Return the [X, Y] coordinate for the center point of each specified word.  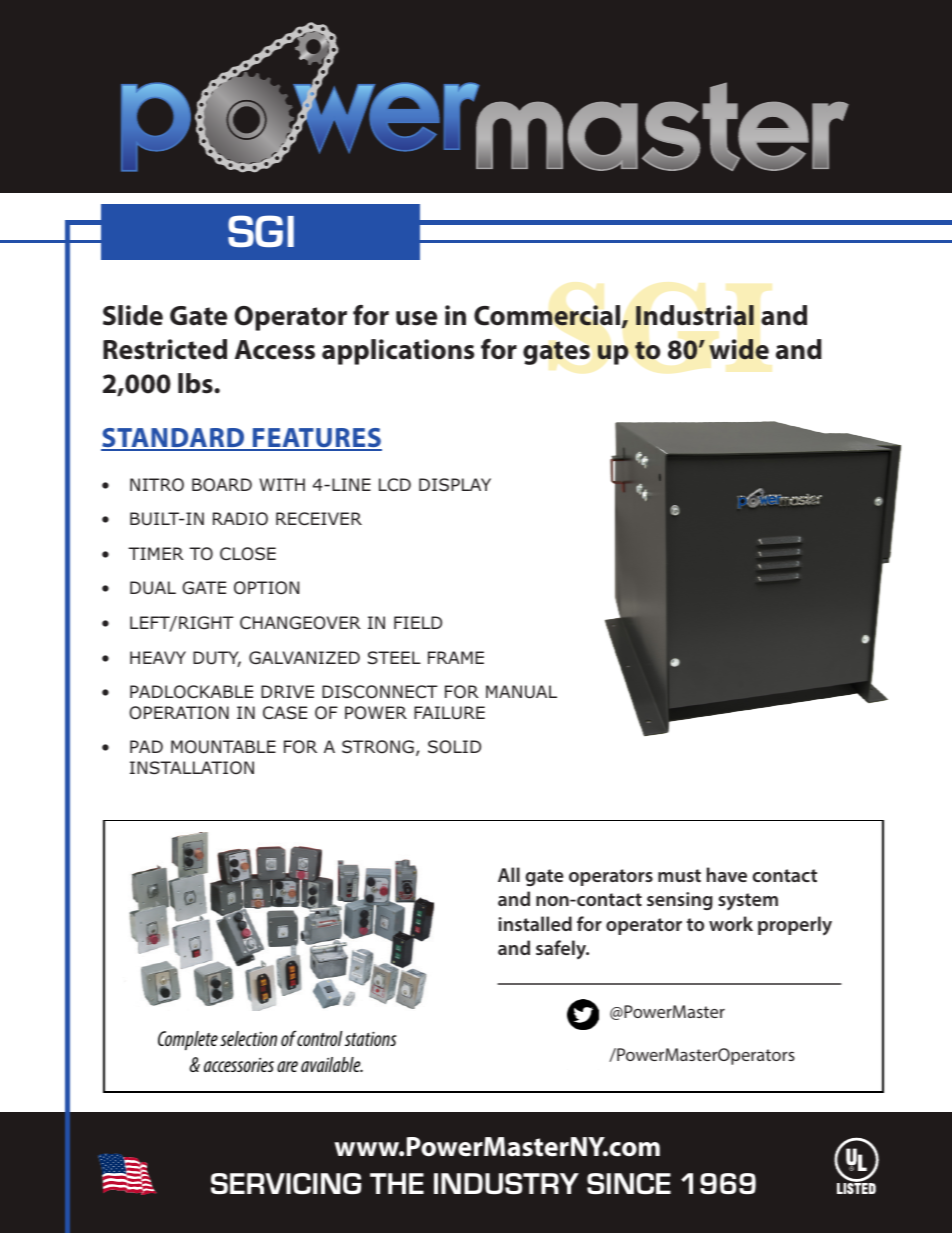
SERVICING [286, 1183]
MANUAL [521, 692]
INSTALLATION [192, 767]
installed [535, 923]
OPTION [266, 588]
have [727, 874]
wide [739, 349]
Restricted [165, 349]
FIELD [418, 622]
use [416, 318]
